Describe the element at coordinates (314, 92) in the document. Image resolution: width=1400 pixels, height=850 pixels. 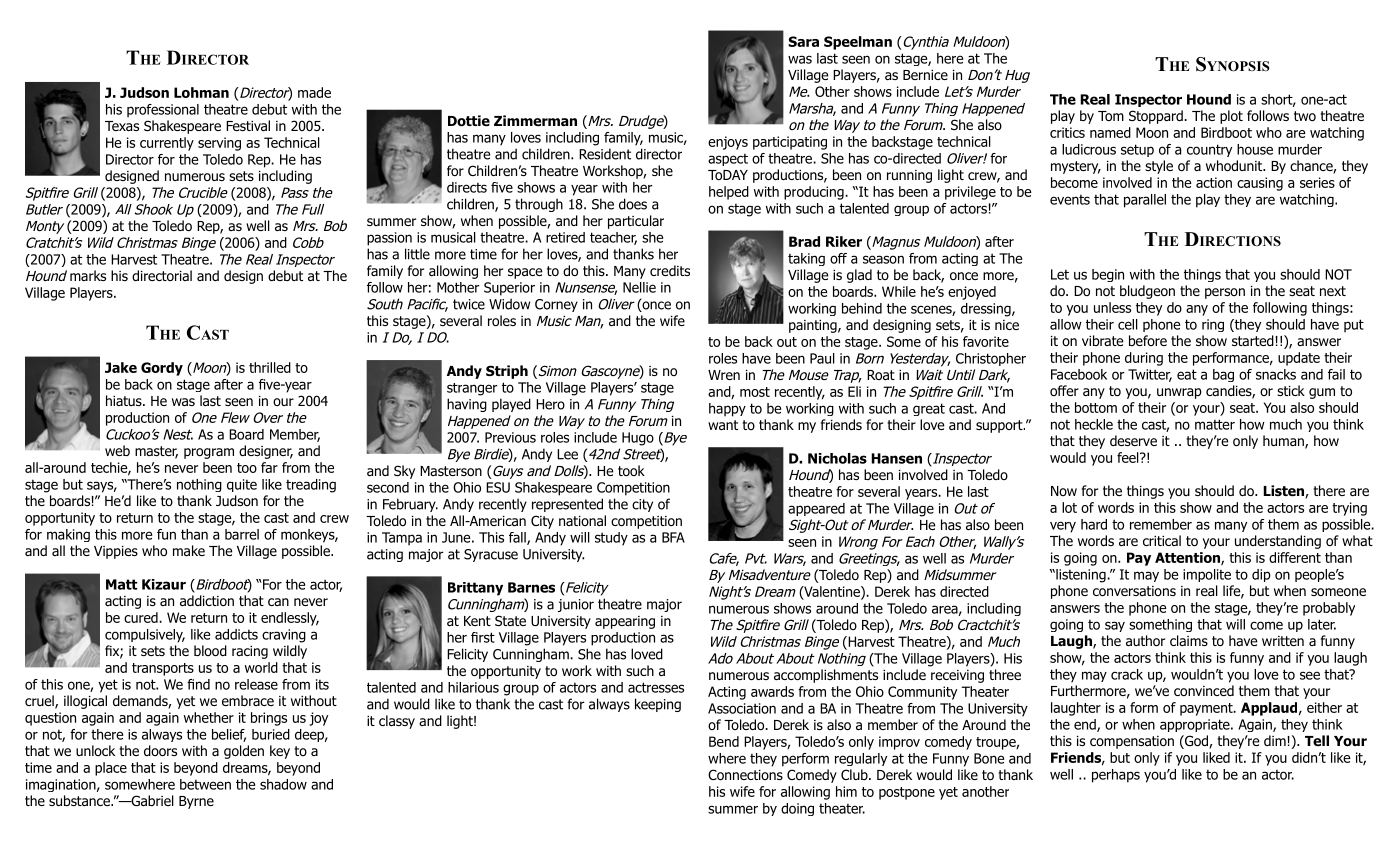
I see `made` at that location.
